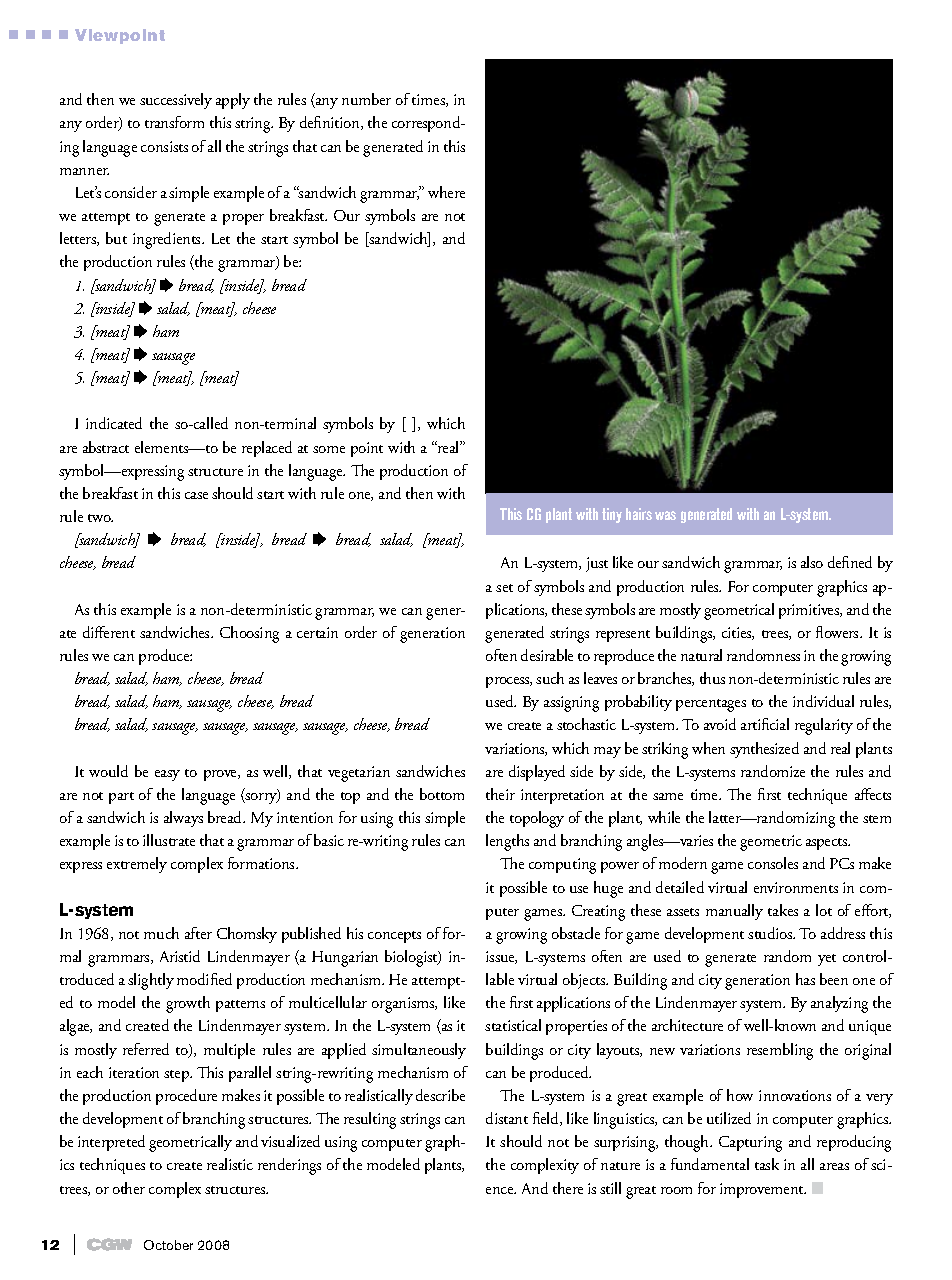 This screenshot has width=952, height=1280. What do you see at coordinates (394, 937) in the screenshot?
I see `concepts` at bounding box center [394, 937].
